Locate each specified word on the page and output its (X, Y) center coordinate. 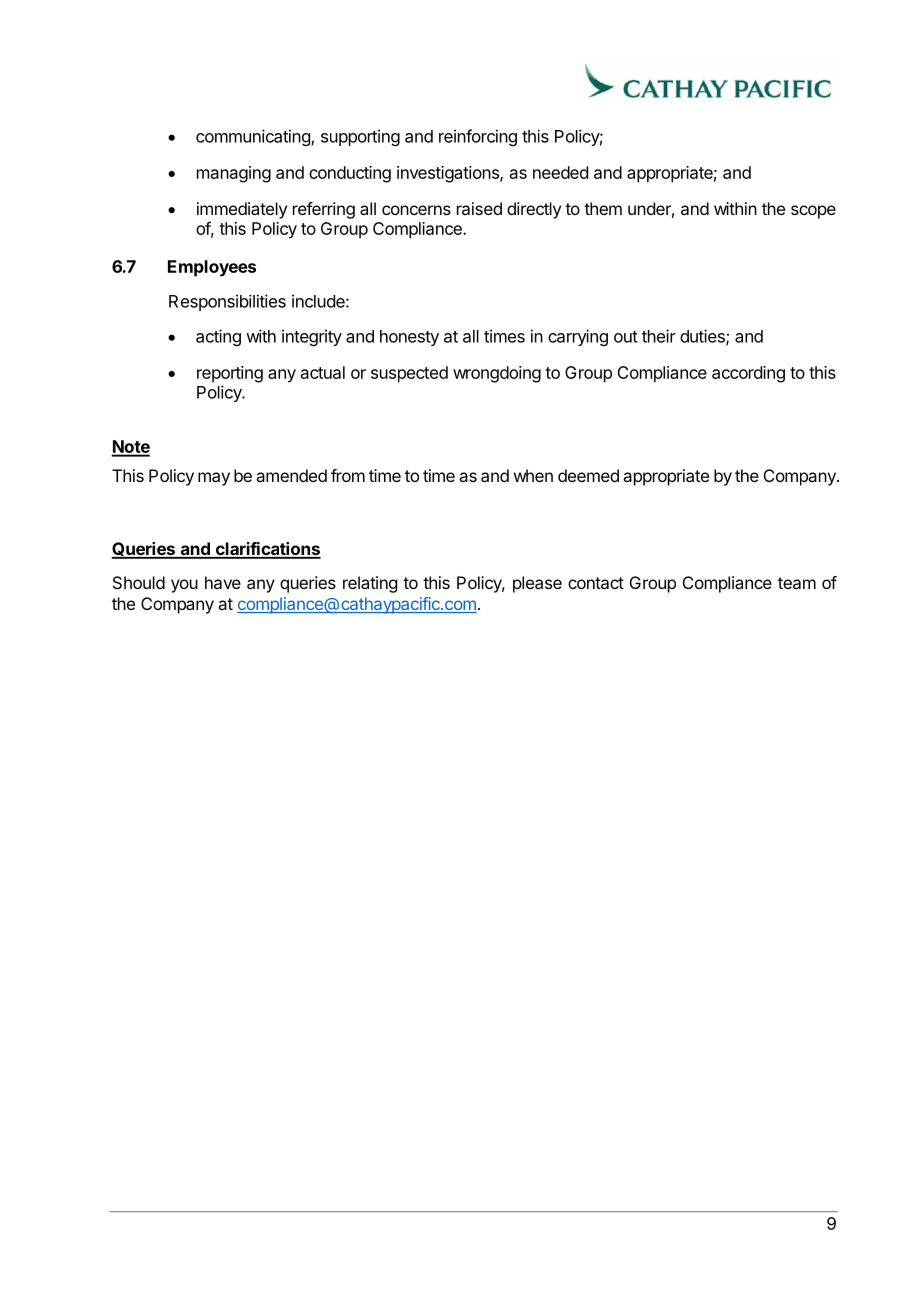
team (797, 583)
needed (560, 172)
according (748, 374)
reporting (230, 374)
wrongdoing (497, 374)
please (537, 584)
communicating (254, 137)
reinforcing (478, 137)
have (223, 582)
